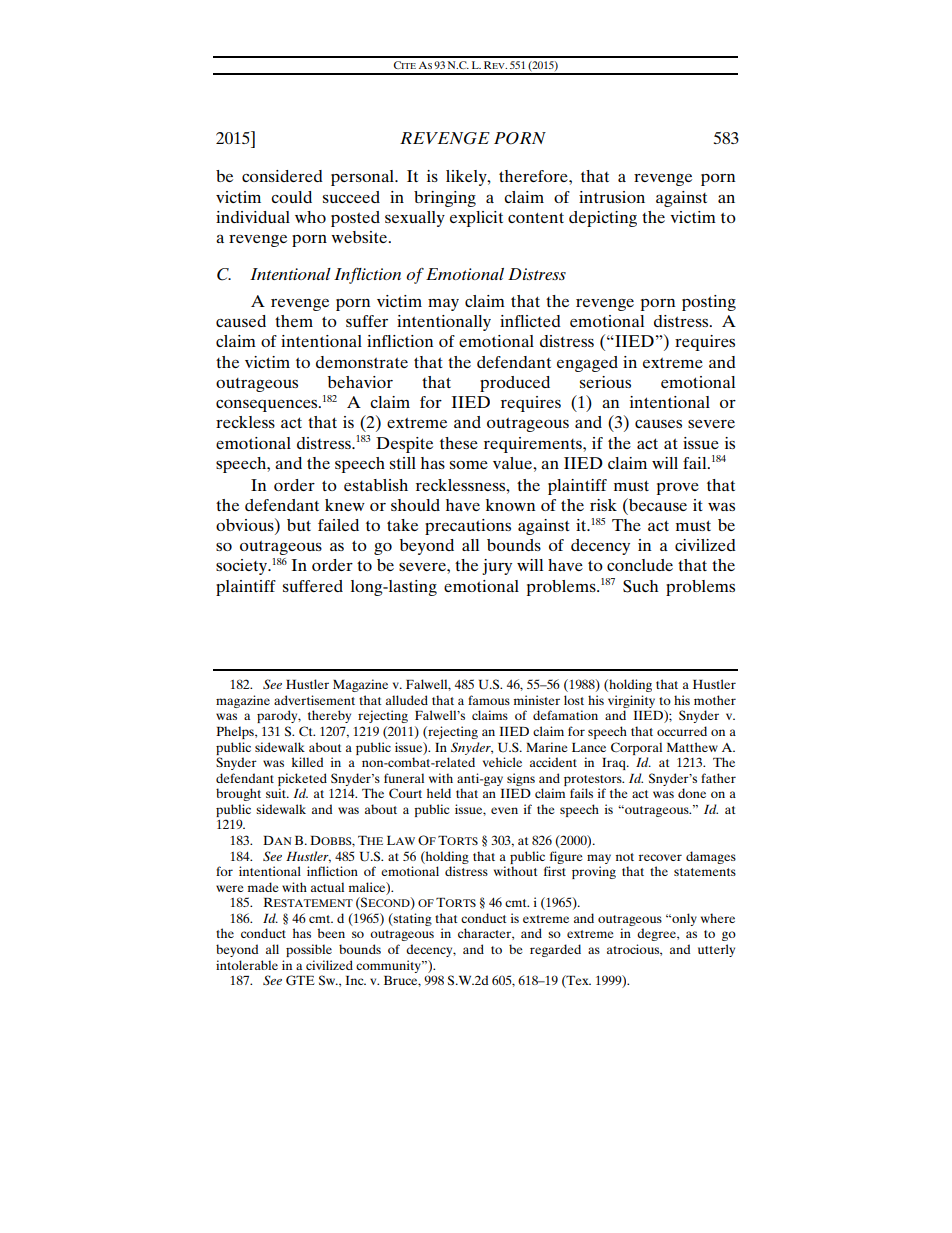  What do you see at coordinates (489, 700) in the screenshot?
I see `famous` at bounding box center [489, 700].
